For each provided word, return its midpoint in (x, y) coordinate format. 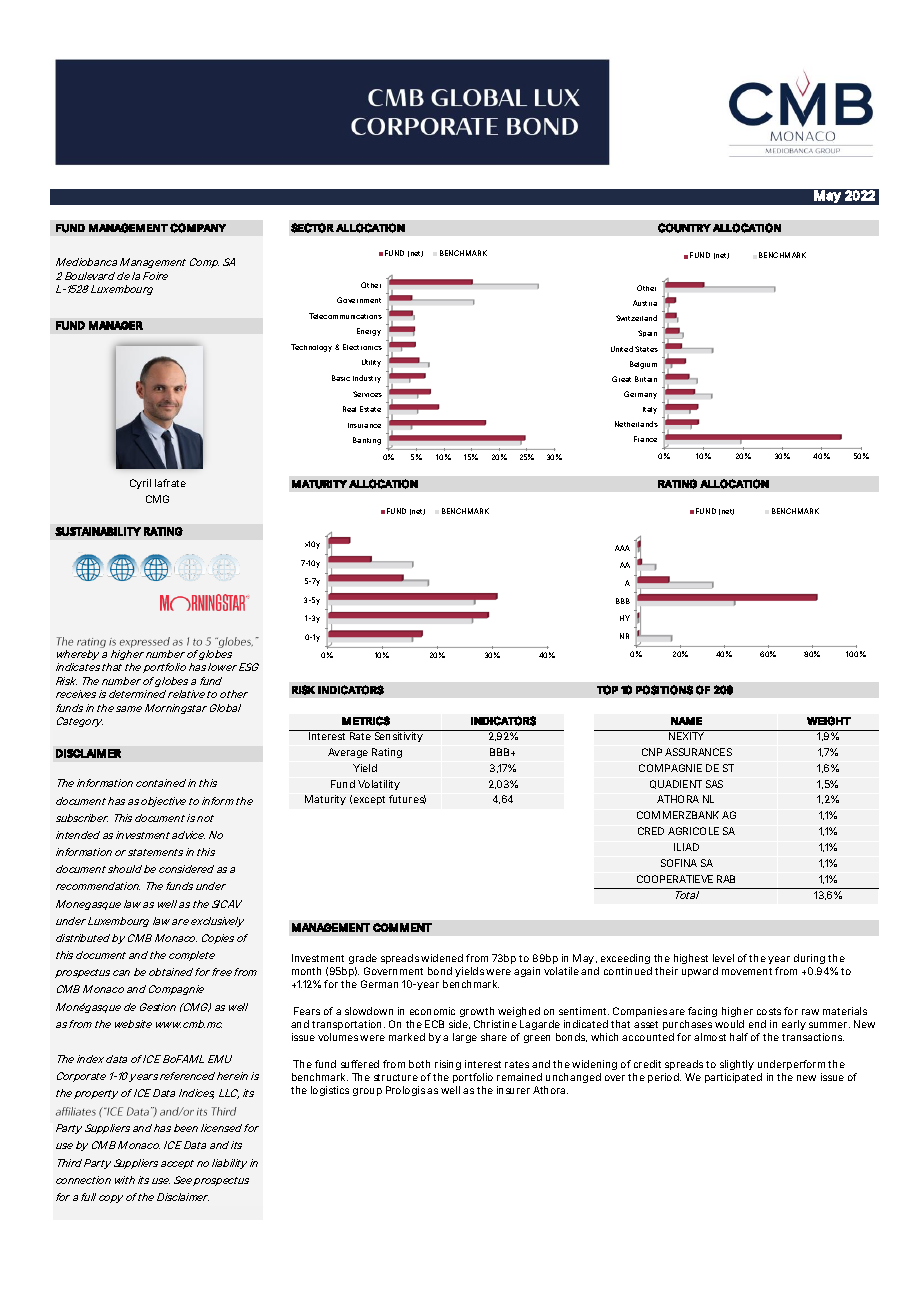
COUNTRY (684, 228)
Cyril (140, 484)
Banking (367, 441)
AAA (622, 548)
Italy (650, 410)
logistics (330, 1091)
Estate (370, 409)
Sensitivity (399, 737)
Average (348, 753)
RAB (726, 879)
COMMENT (402, 927)
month (306, 971)
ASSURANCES (698, 752)
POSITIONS (664, 690)
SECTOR (312, 228)
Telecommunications (345, 316)
